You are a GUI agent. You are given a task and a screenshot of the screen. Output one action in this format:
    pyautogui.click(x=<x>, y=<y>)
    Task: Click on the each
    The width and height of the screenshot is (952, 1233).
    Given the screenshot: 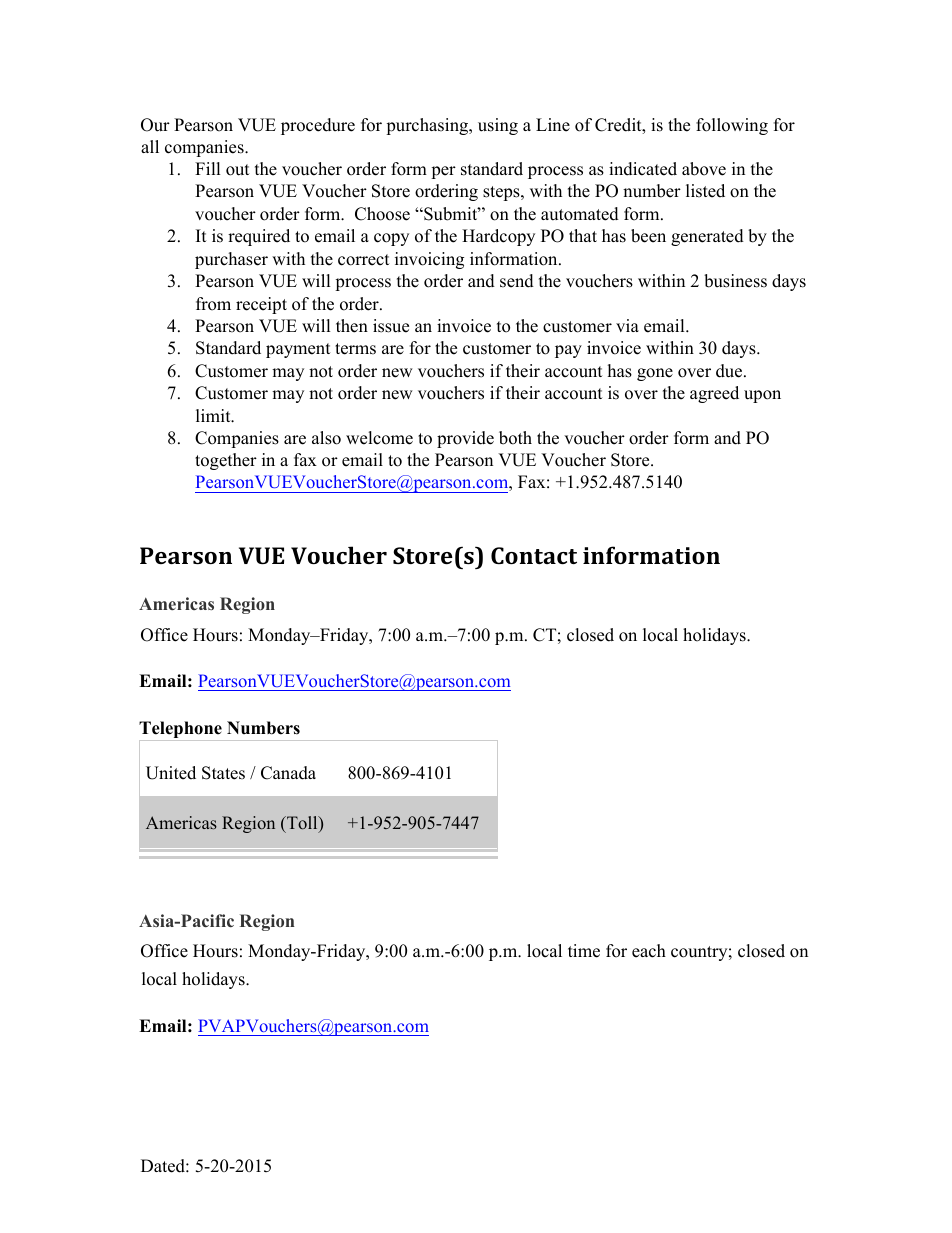 What is the action you would take?
    pyautogui.click(x=649, y=951)
